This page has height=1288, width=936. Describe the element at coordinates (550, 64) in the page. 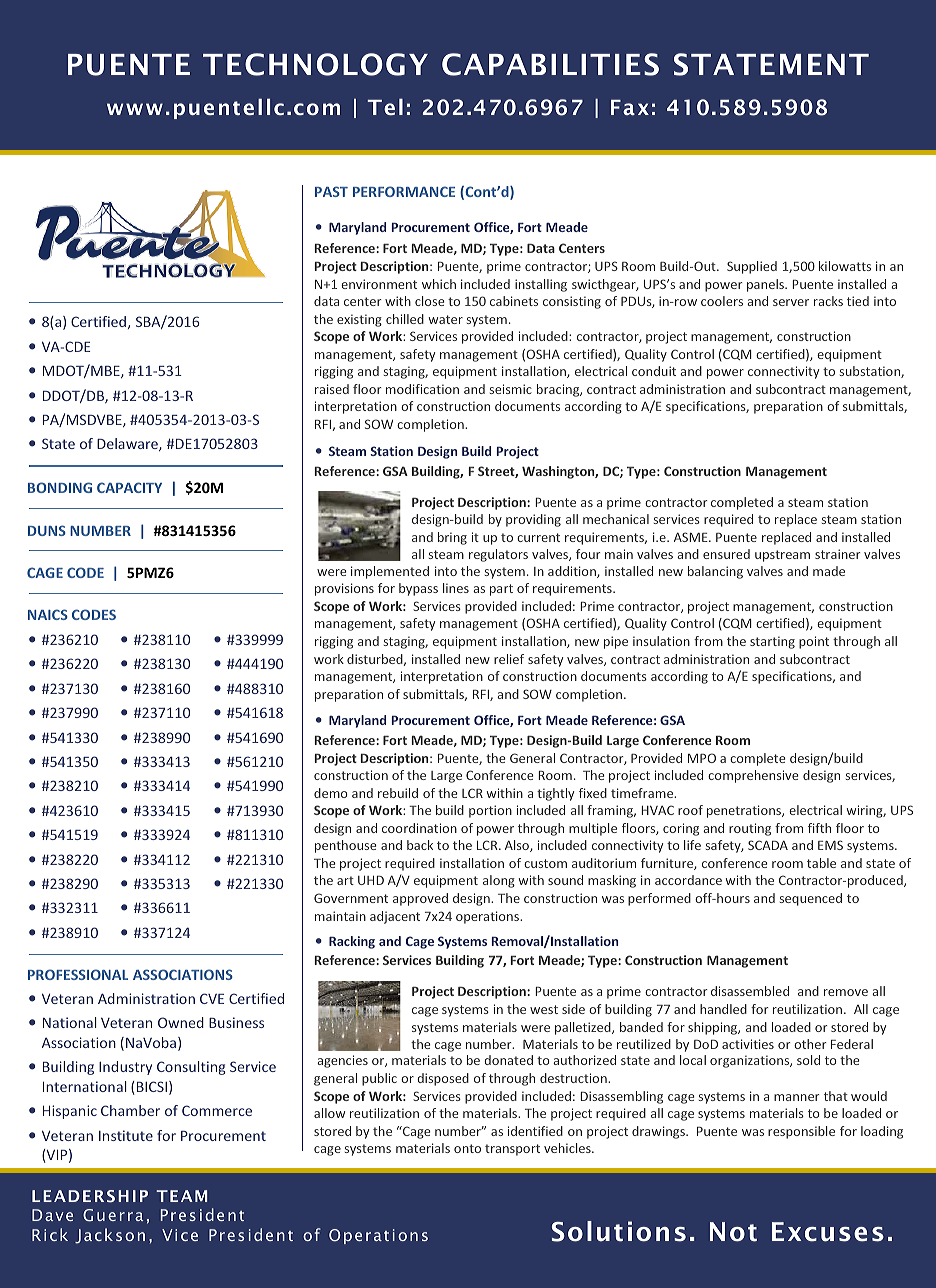

I see `CAPABILITIES` at that location.
